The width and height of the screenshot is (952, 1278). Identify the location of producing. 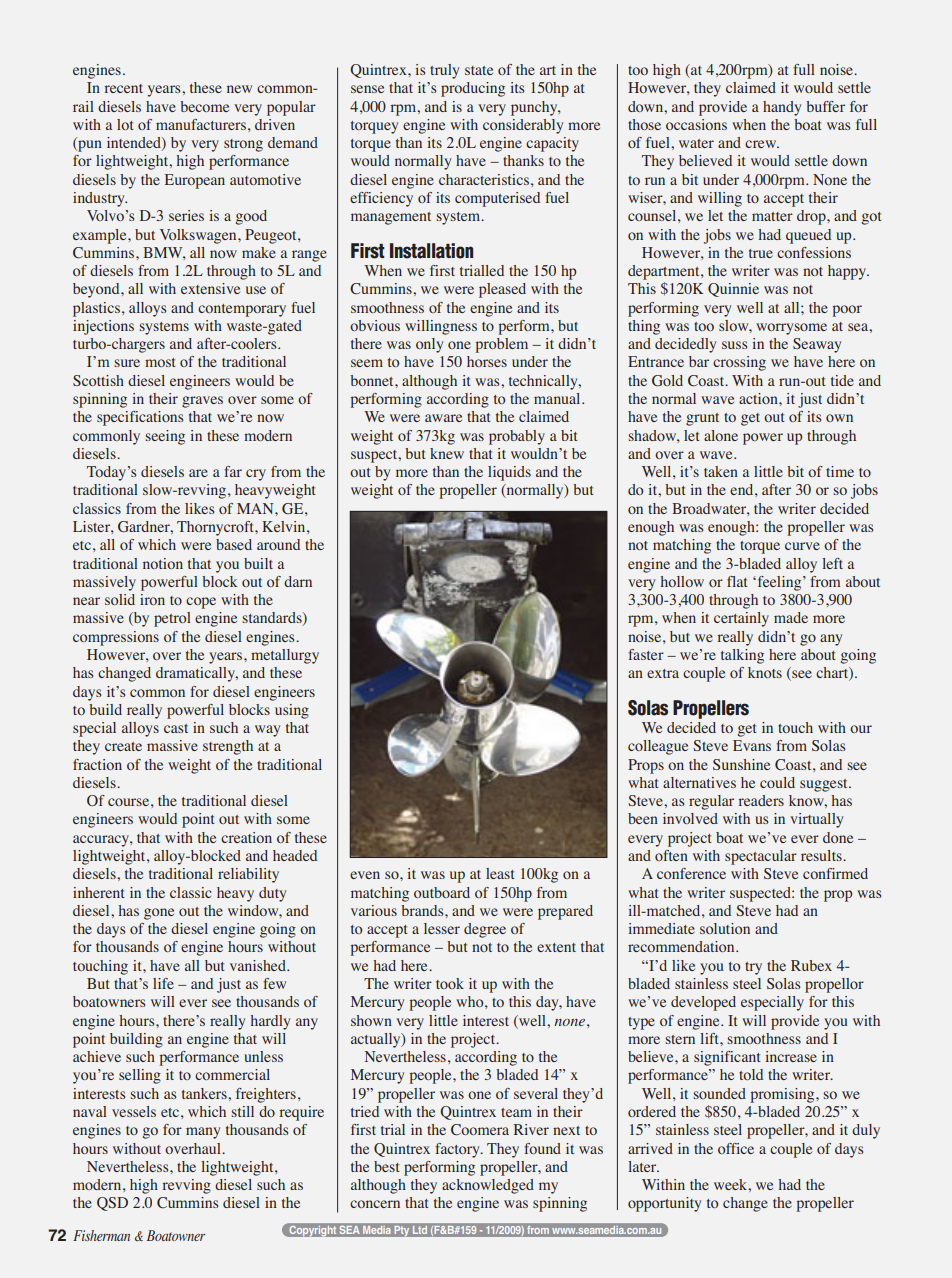
(473, 89).
